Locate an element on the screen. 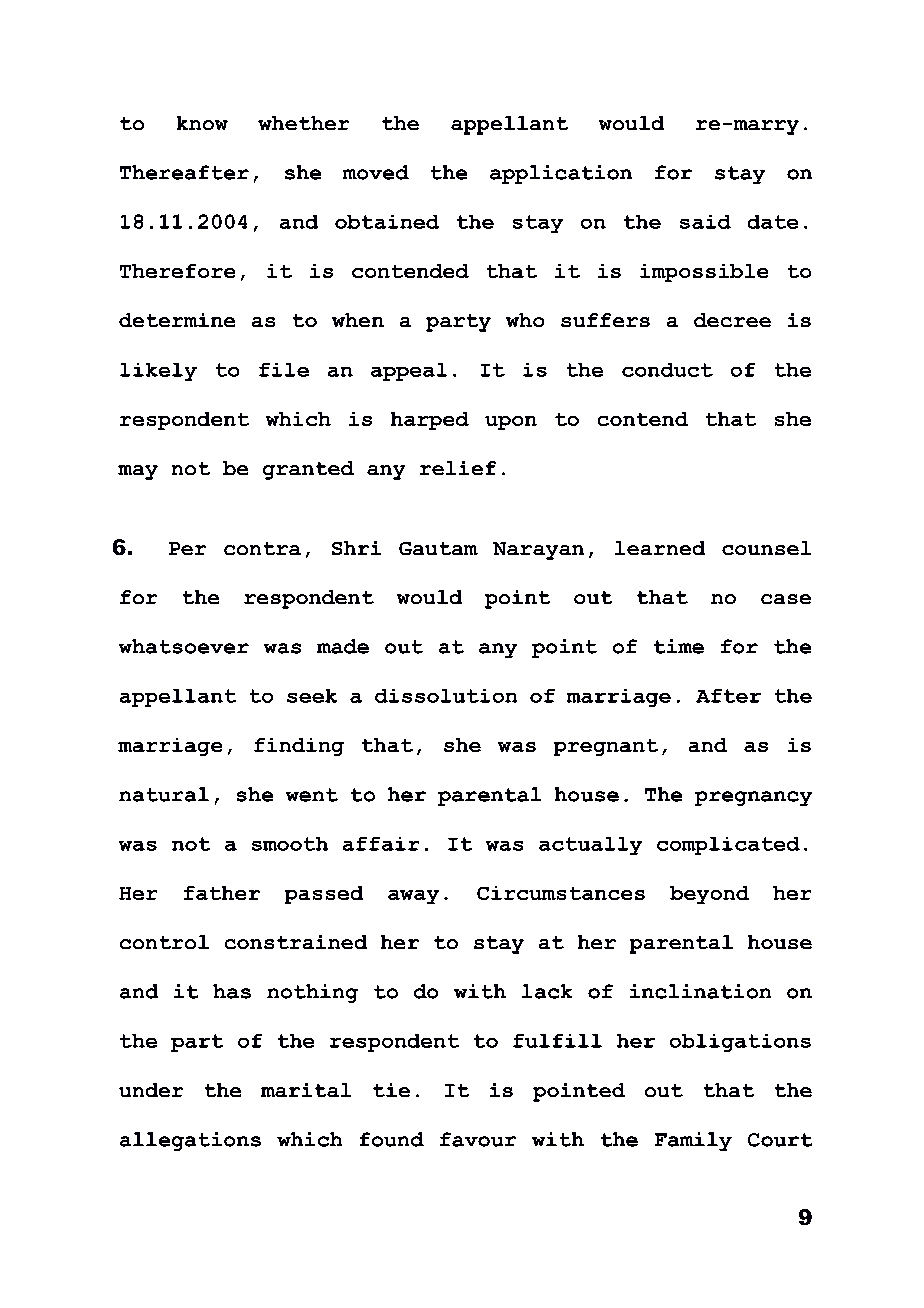 Image resolution: width=924 pixels, height=1308 pixels. beyond is located at coordinates (709, 895).
